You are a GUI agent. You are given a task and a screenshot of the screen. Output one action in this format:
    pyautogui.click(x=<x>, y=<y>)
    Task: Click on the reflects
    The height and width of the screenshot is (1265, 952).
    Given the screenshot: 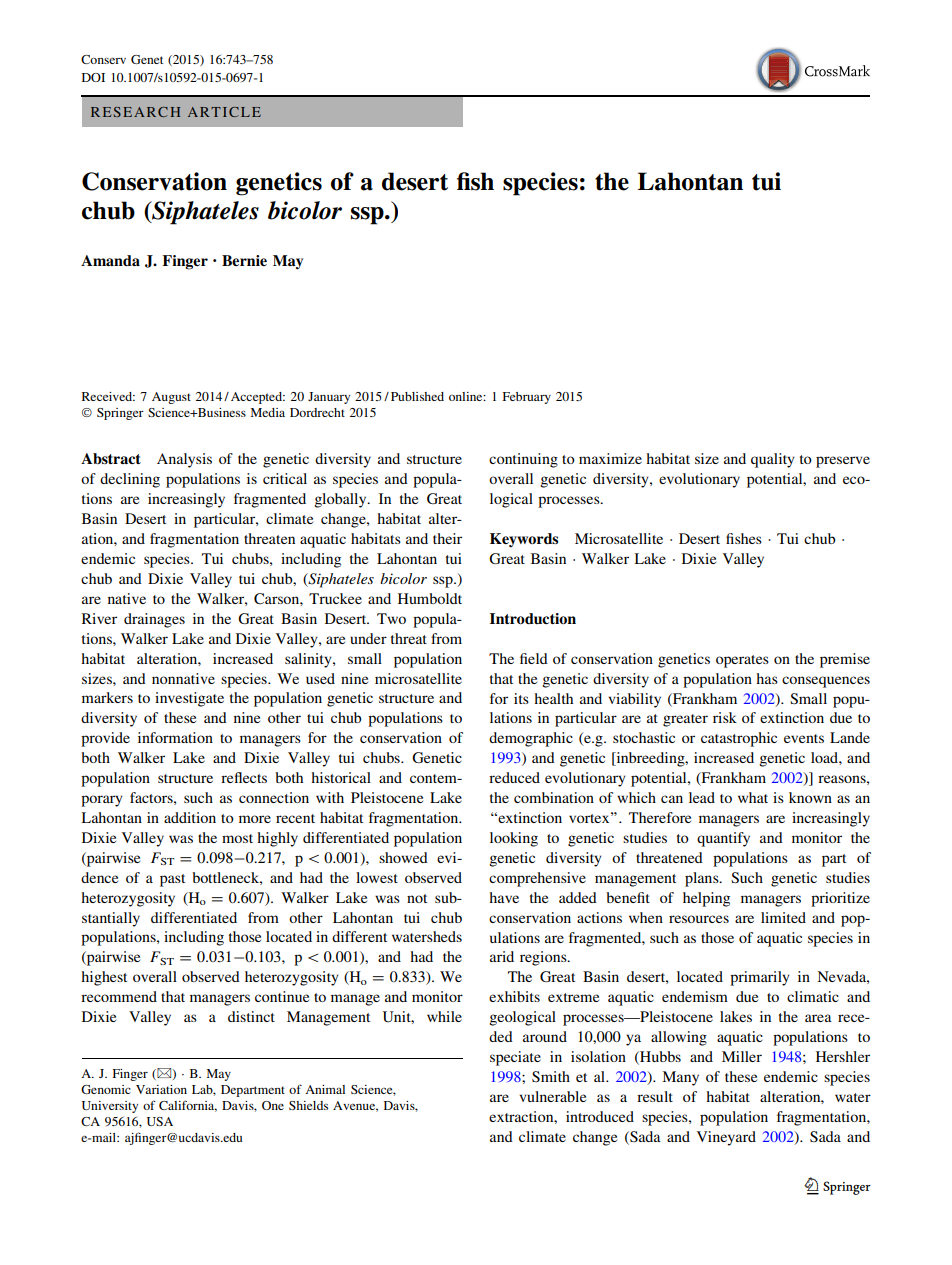 What is the action you would take?
    pyautogui.click(x=244, y=777)
